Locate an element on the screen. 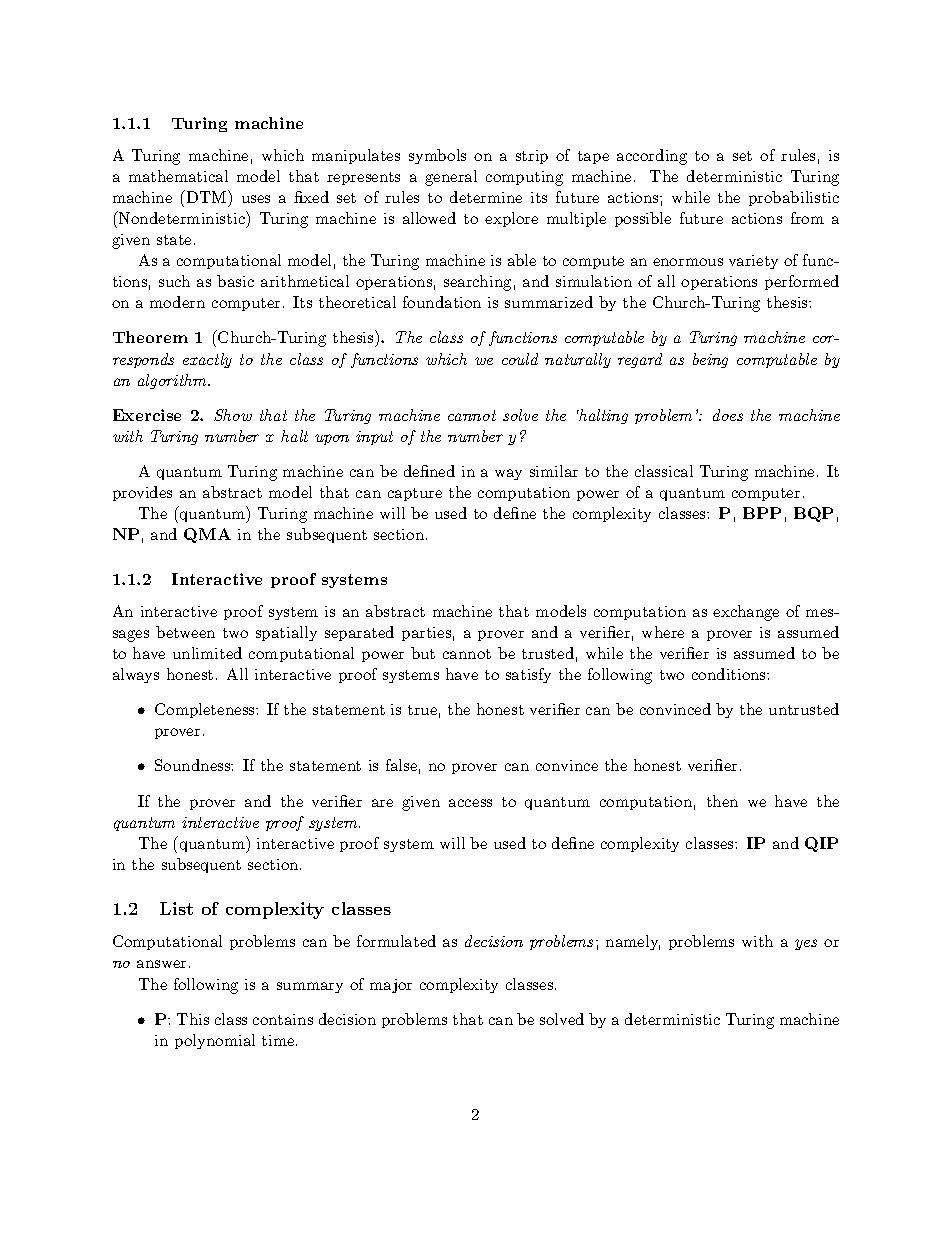 The width and height of the screenshot is (952, 1233). capture is located at coordinates (415, 494).
